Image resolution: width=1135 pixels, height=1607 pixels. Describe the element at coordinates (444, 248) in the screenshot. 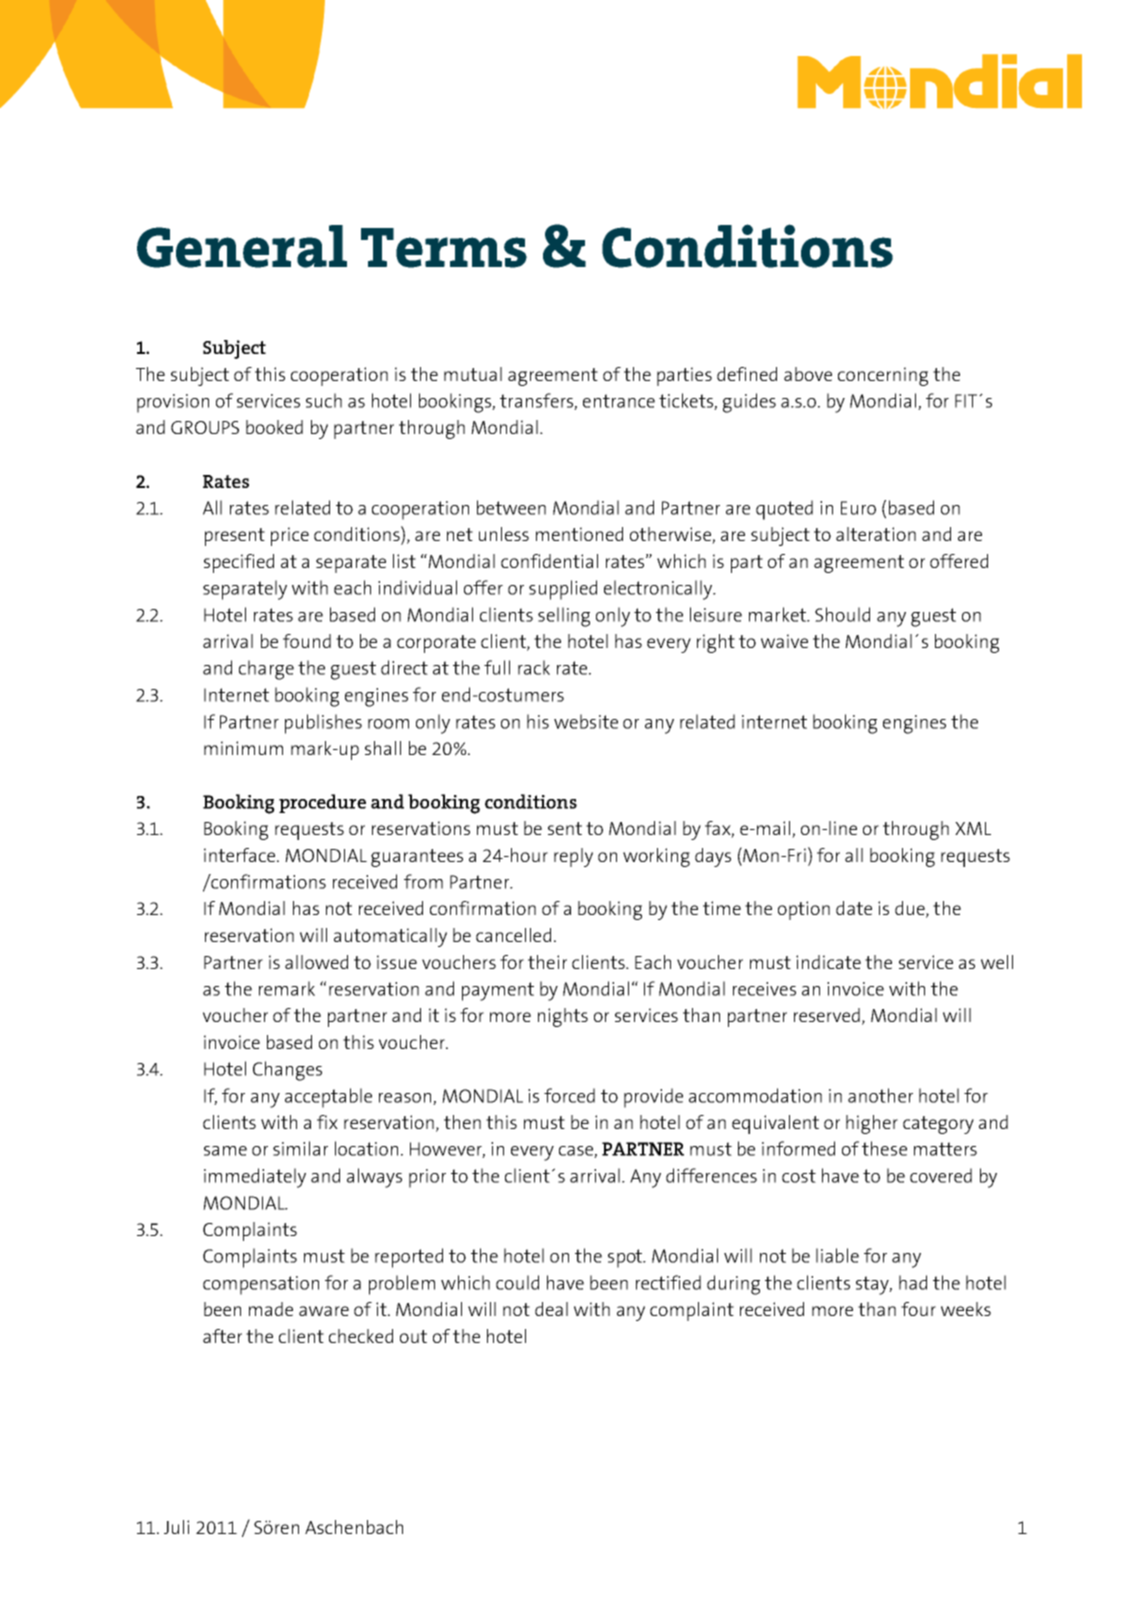

I see `Terms` at that location.
